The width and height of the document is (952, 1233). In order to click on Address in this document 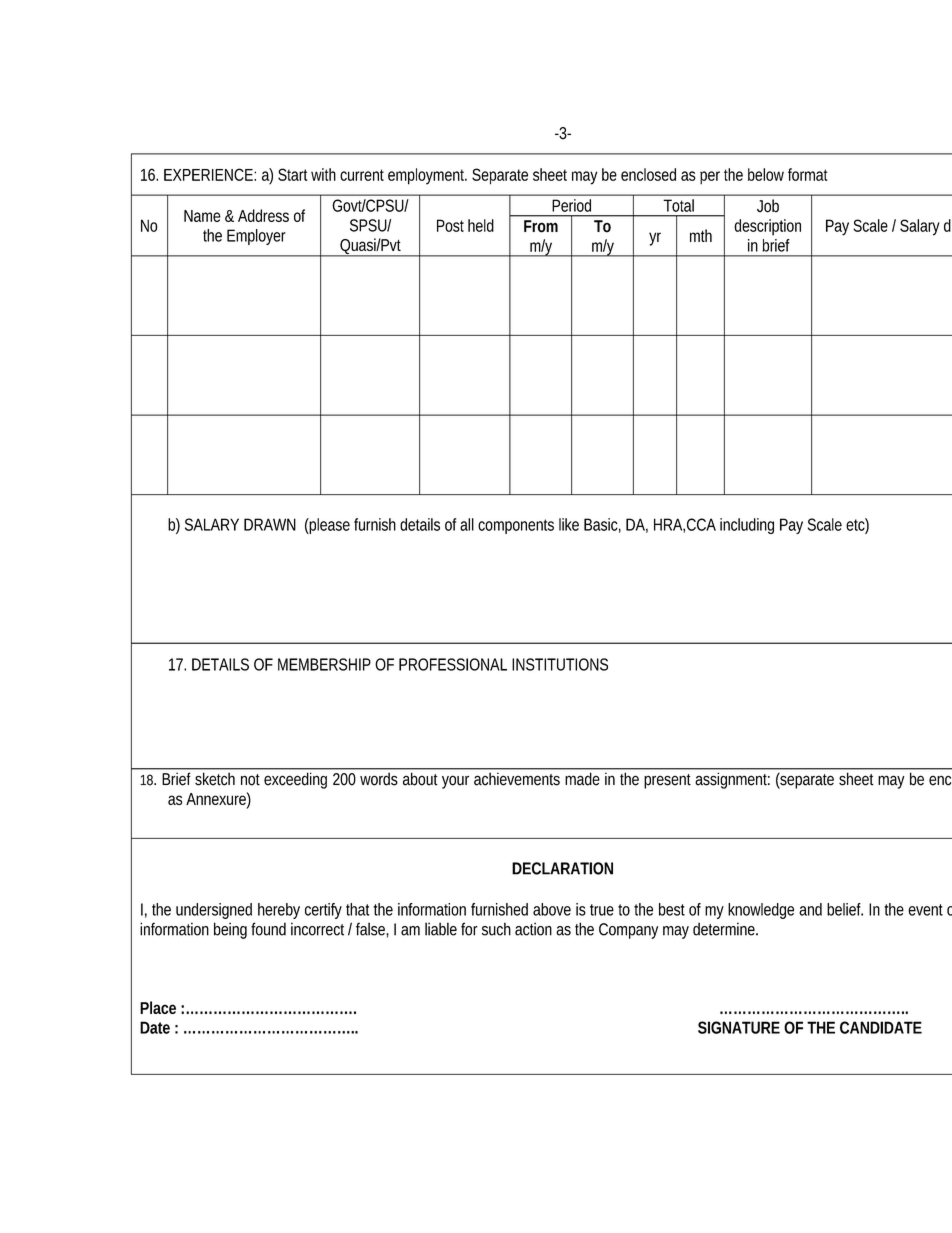, I will do `click(263, 215)`.
